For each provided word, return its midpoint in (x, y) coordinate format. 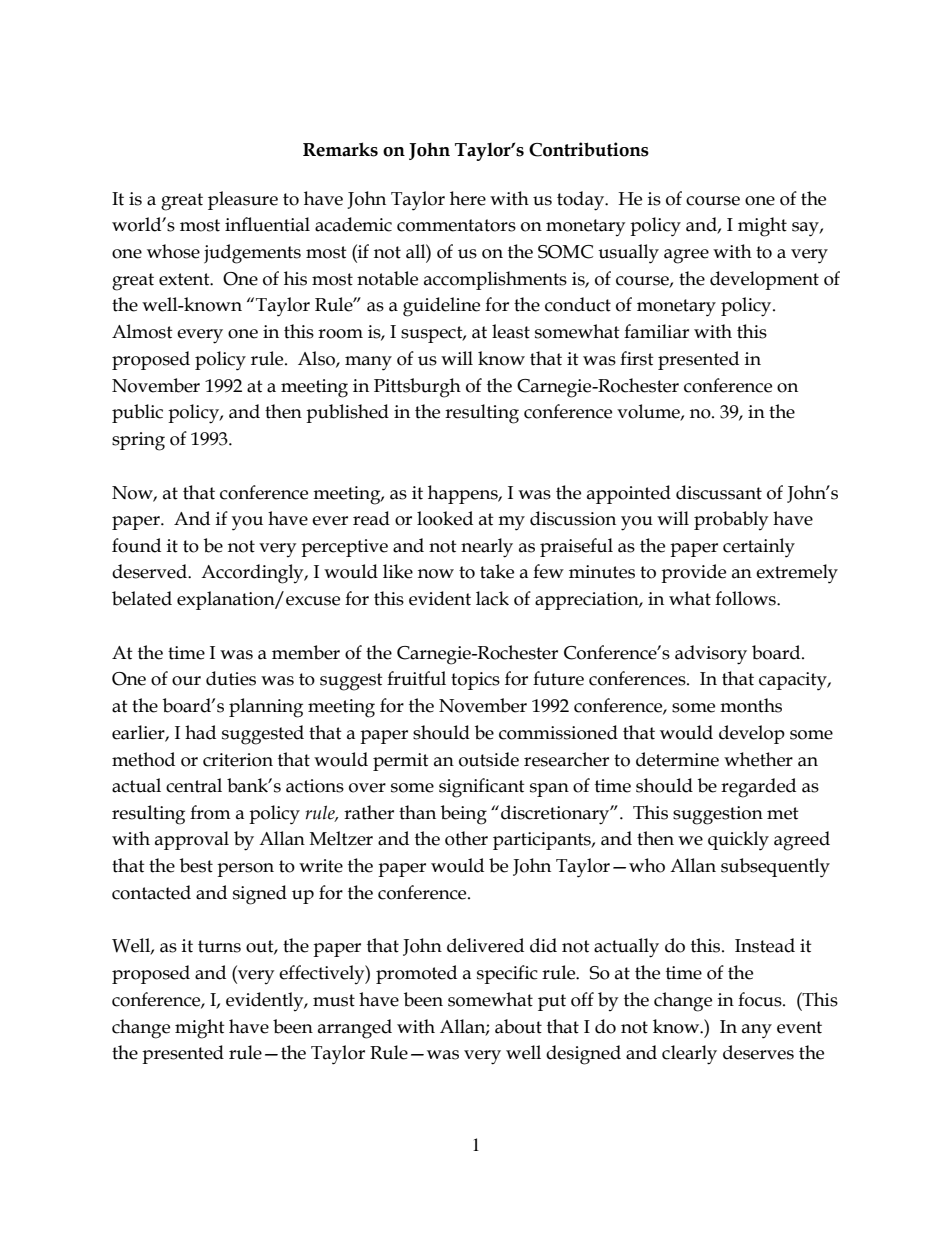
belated (142, 598)
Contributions (589, 149)
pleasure (243, 200)
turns (219, 946)
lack (492, 598)
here (468, 198)
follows (746, 598)
